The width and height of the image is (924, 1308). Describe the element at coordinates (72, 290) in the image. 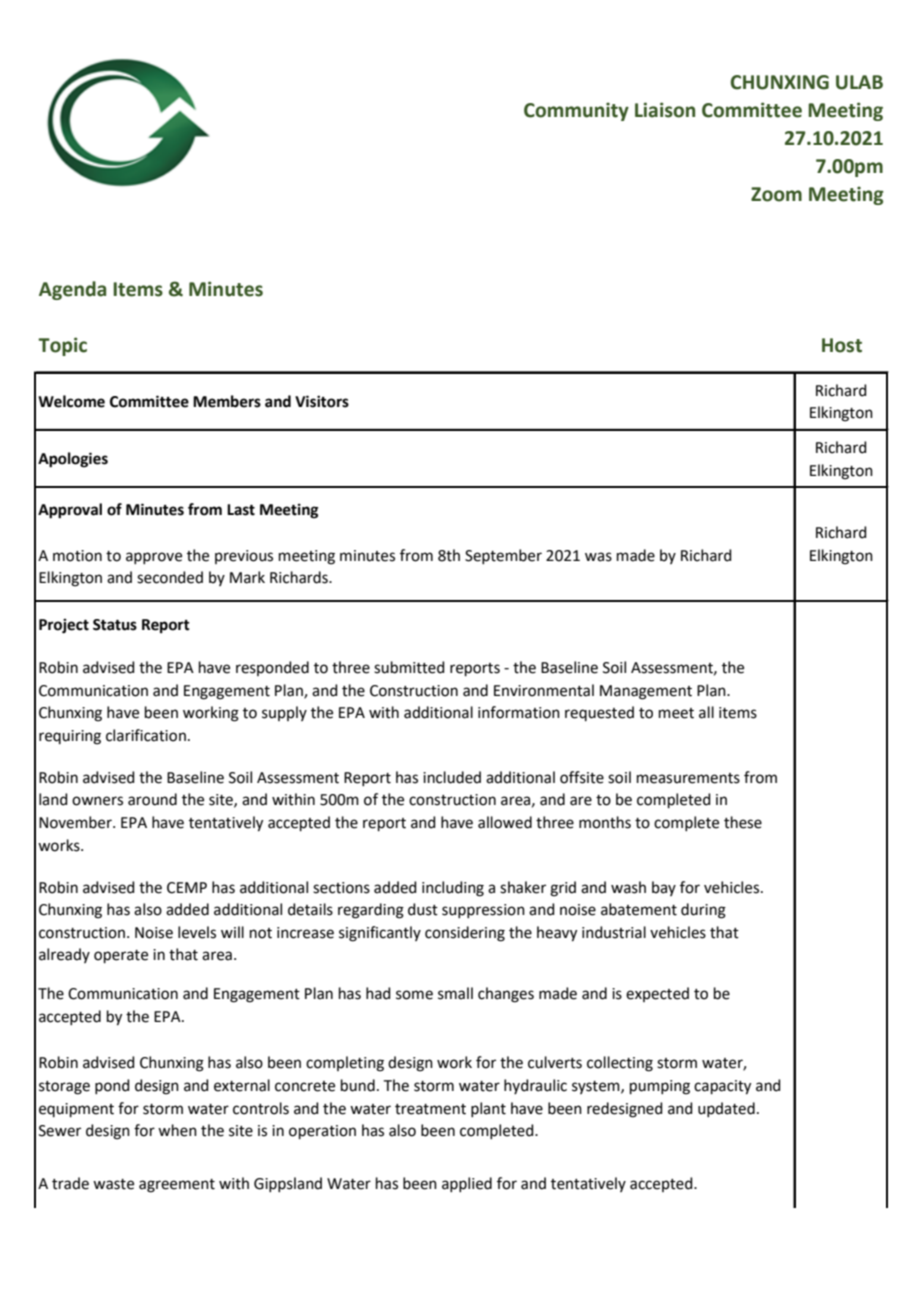

I see `Agenda` at that location.
